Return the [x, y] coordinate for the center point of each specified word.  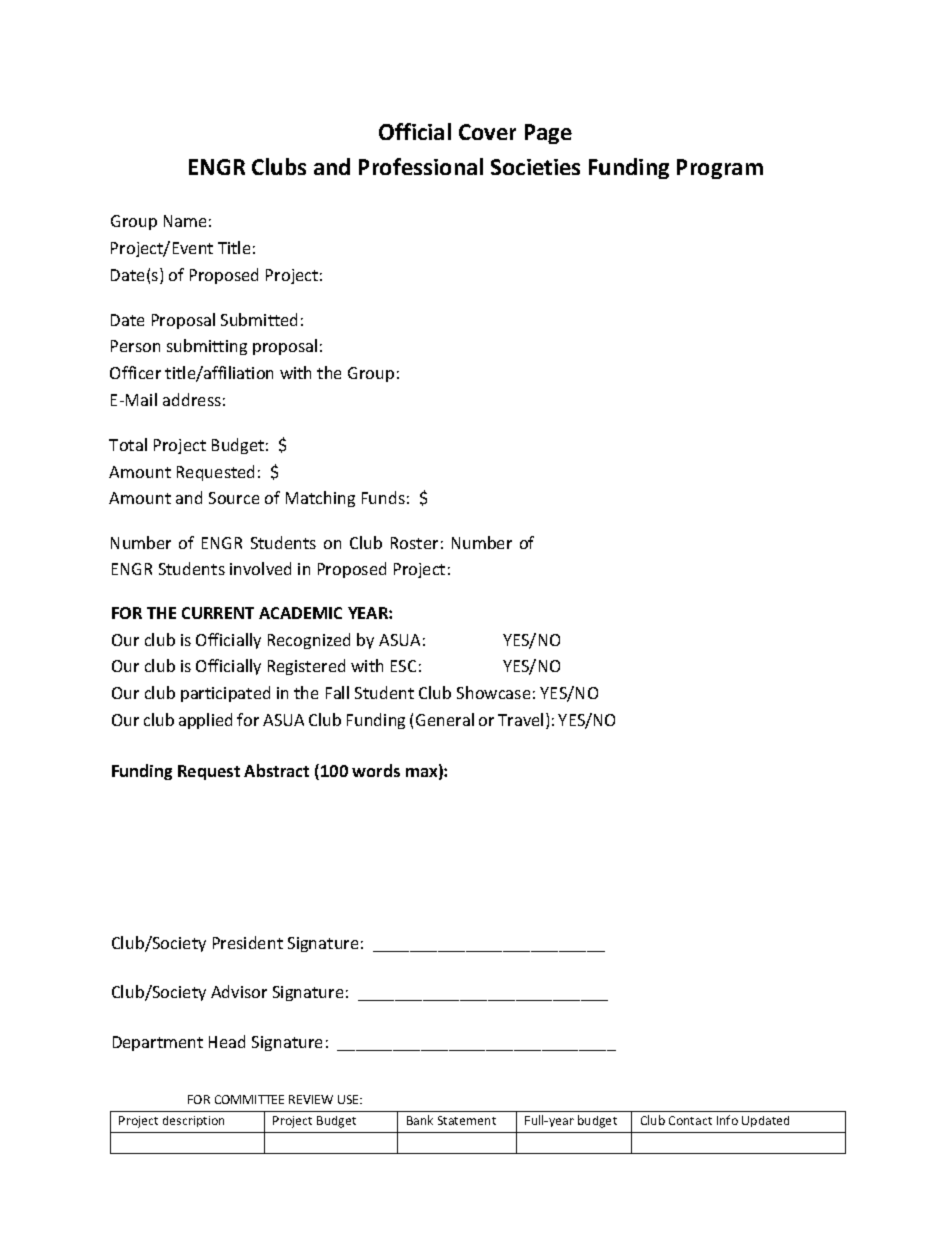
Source [234, 498]
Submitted [259, 319]
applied [205, 721]
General [445, 719]
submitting [207, 347]
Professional [421, 166]
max [423, 774]
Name [185, 221]
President [248, 942]
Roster [414, 543]
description [193, 1121]
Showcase [493, 692]
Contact [690, 1120]
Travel [520, 719]
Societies [535, 167]
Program [720, 169]
